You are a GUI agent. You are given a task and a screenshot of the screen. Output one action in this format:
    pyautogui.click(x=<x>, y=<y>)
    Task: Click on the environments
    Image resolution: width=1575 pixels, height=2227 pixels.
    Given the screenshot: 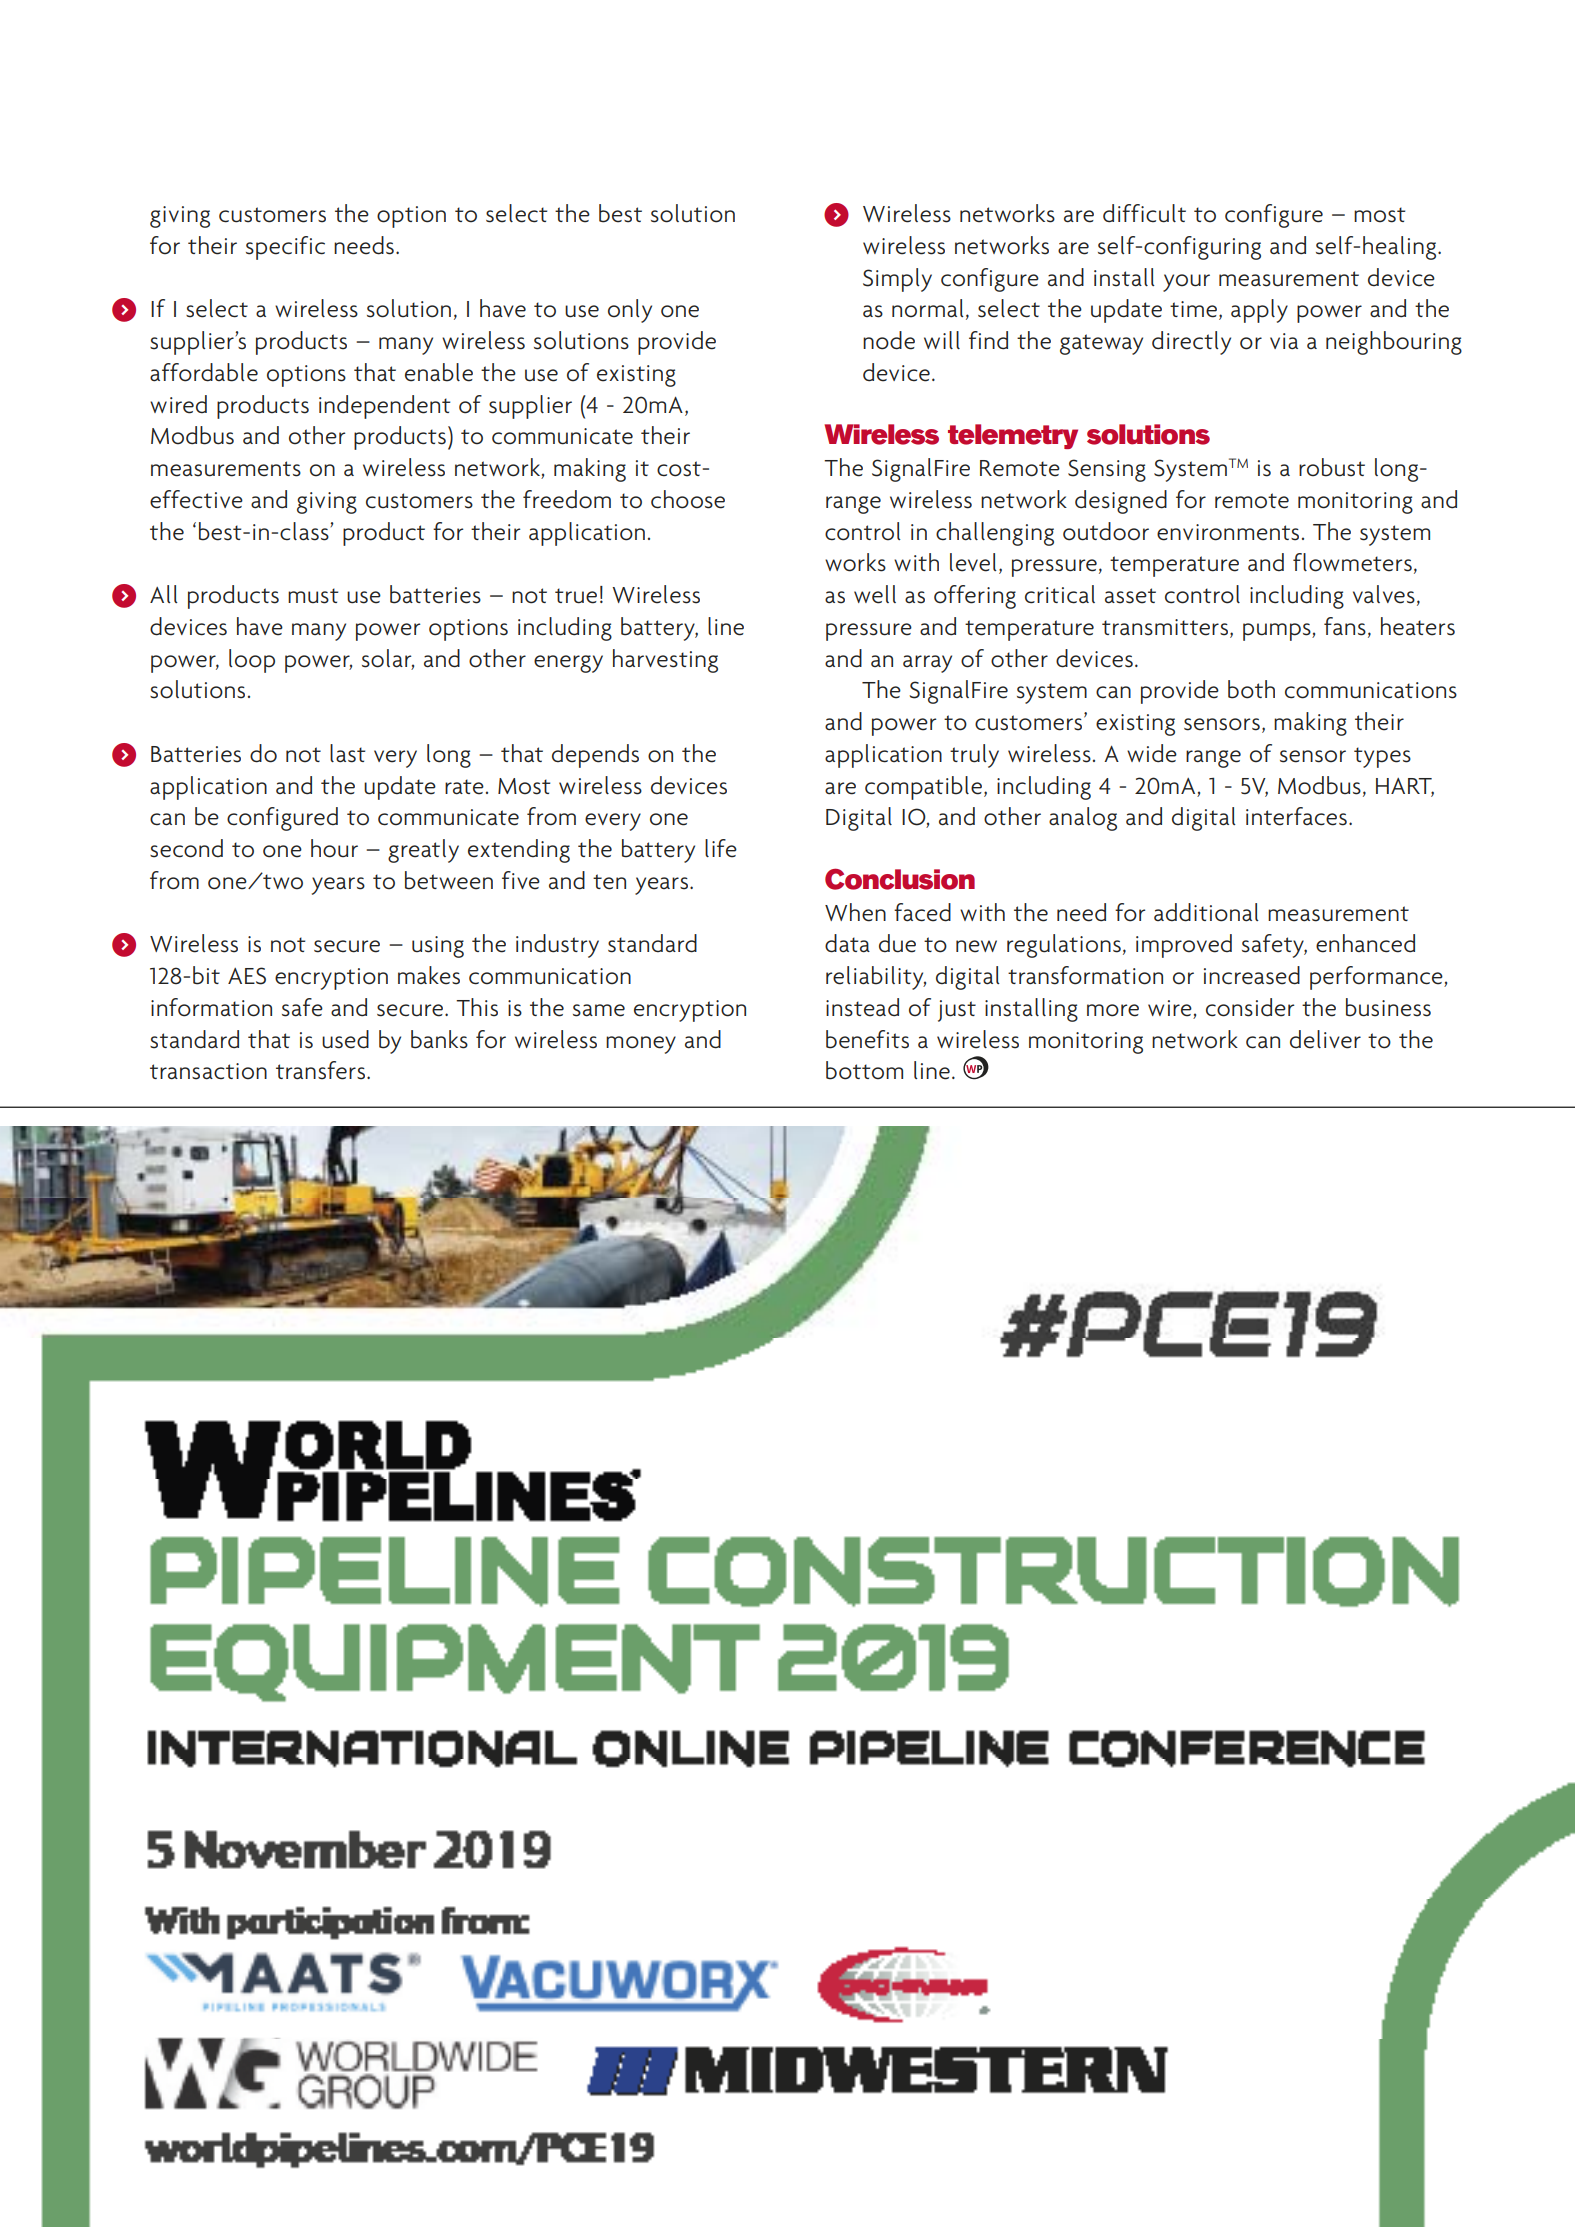 What is the action you would take?
    pyautogui.click(x=1228, y=532)
